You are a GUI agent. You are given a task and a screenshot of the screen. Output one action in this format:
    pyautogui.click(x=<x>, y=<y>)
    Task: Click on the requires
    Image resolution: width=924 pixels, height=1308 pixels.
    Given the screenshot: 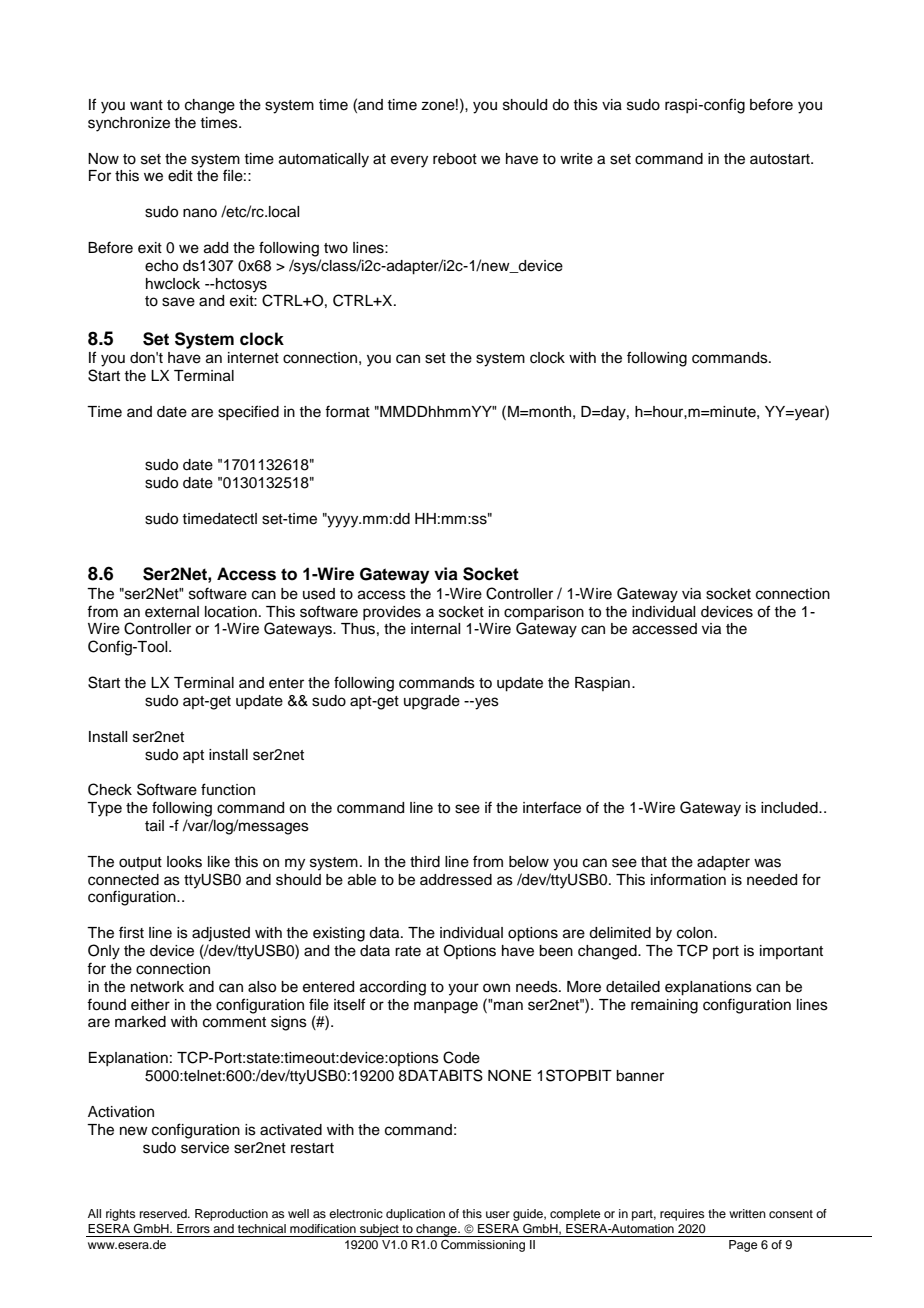 What is the action you would take?
    pyautogui.click(x=682, y=1215)
